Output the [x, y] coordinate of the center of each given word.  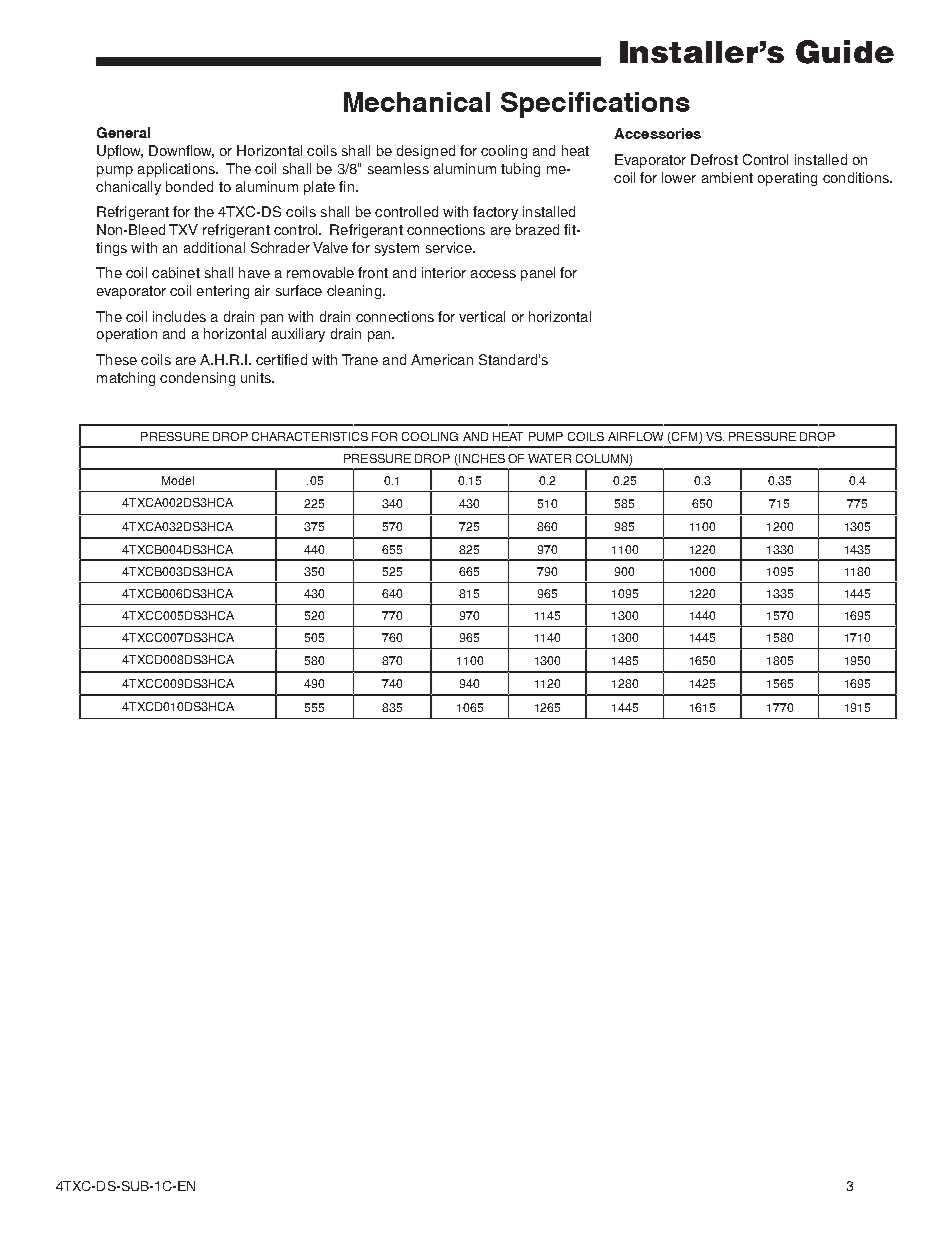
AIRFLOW [635, 436]
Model [178, 480]
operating [787, 179]
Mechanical [417, 102]
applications [177, 170]
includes [179, 316]
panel [538, 274]
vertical [482, 316]
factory [495, 213]
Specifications [595, 105]
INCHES [481, 460]
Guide [845, 52]
